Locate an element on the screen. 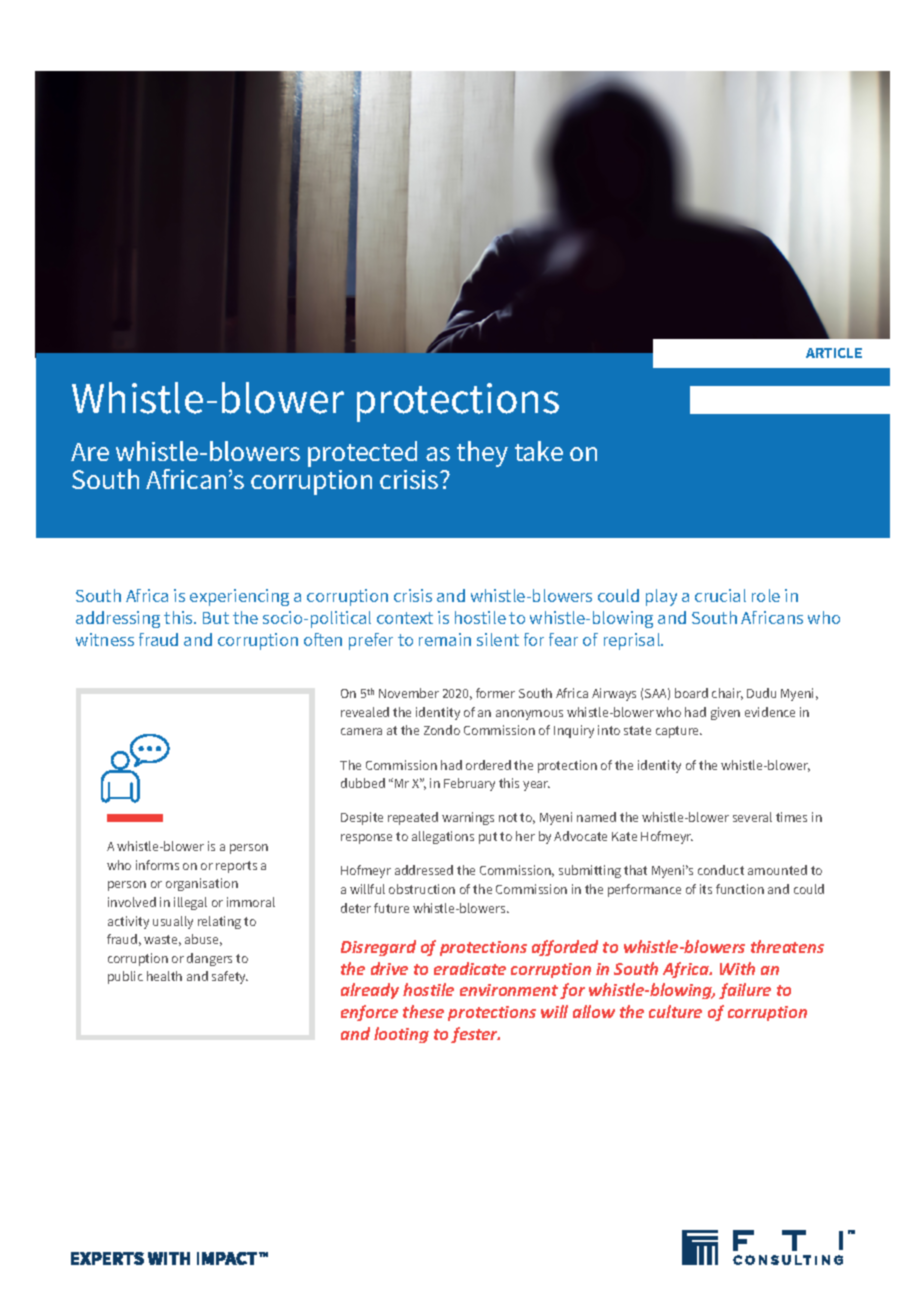 This screenshot has width=924, height=1308. conduct is located at coordinates (721, 870).
